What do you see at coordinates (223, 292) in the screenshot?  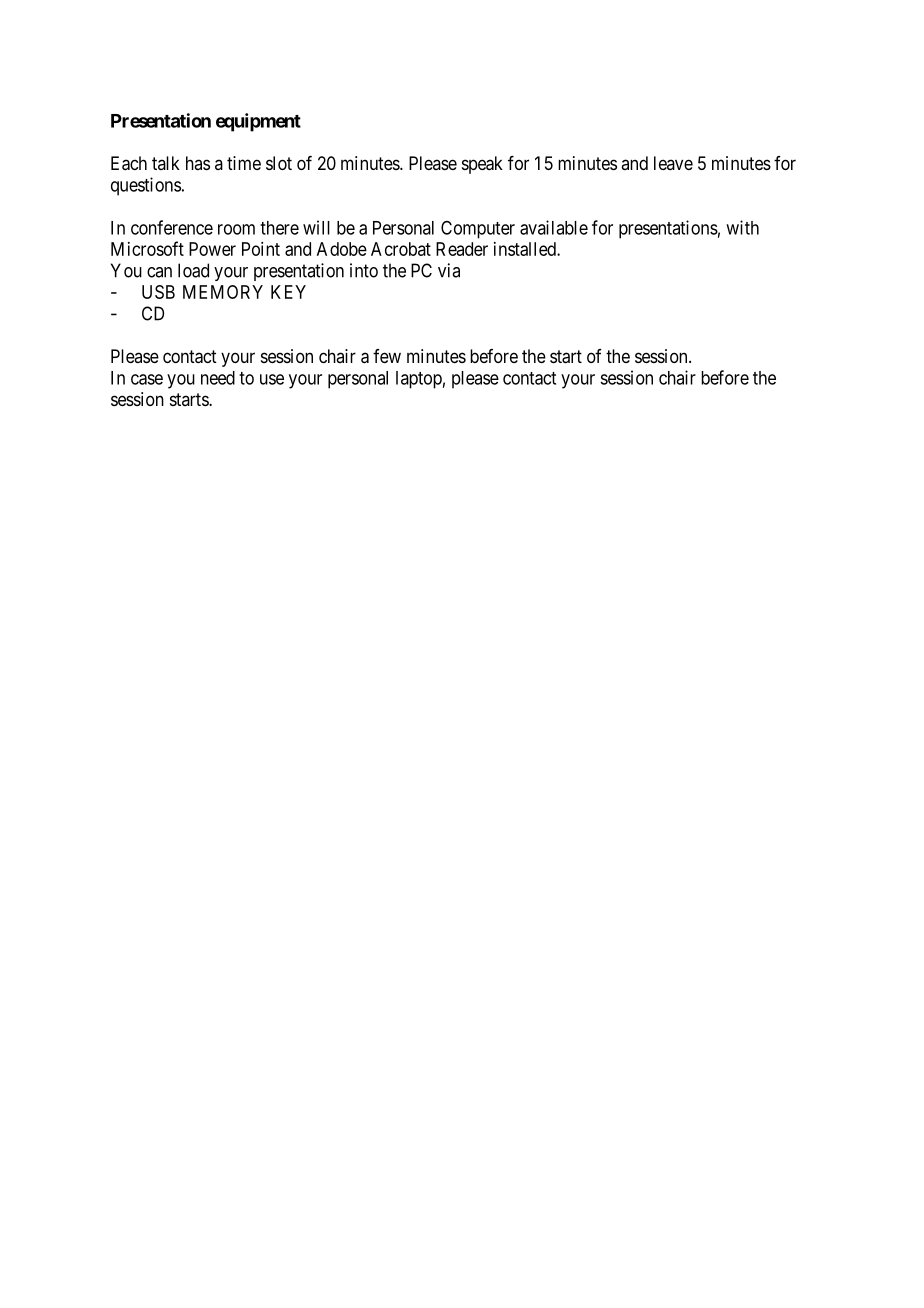 I see `MEMORY` at bounding box center [223, 292].
